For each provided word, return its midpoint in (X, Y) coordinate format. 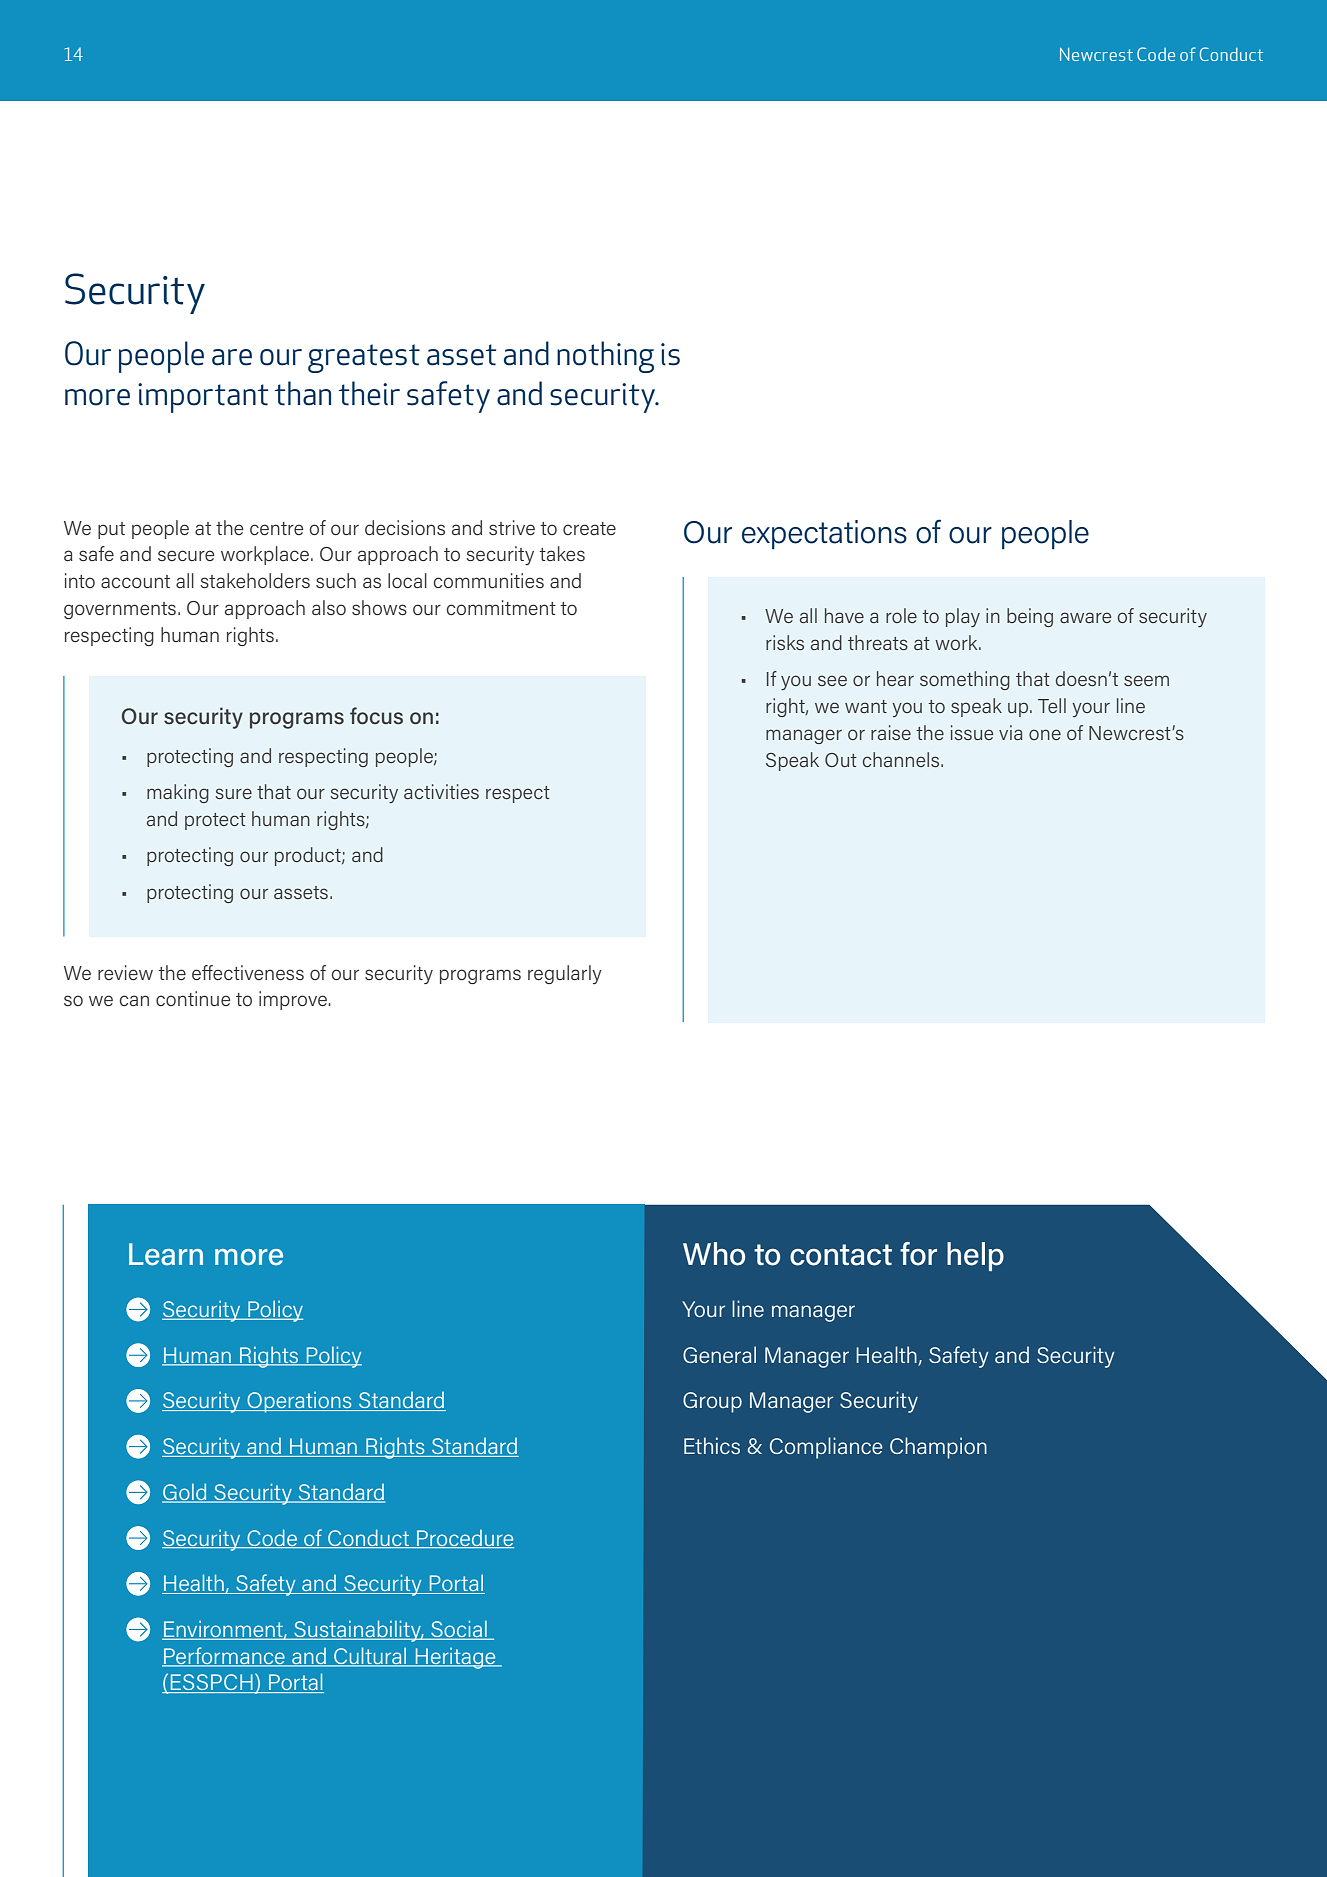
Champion (938, 1448)
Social (459, 1630)
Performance (224, 1656)
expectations (824, 535)
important (203, 398)
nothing (605, 357)
